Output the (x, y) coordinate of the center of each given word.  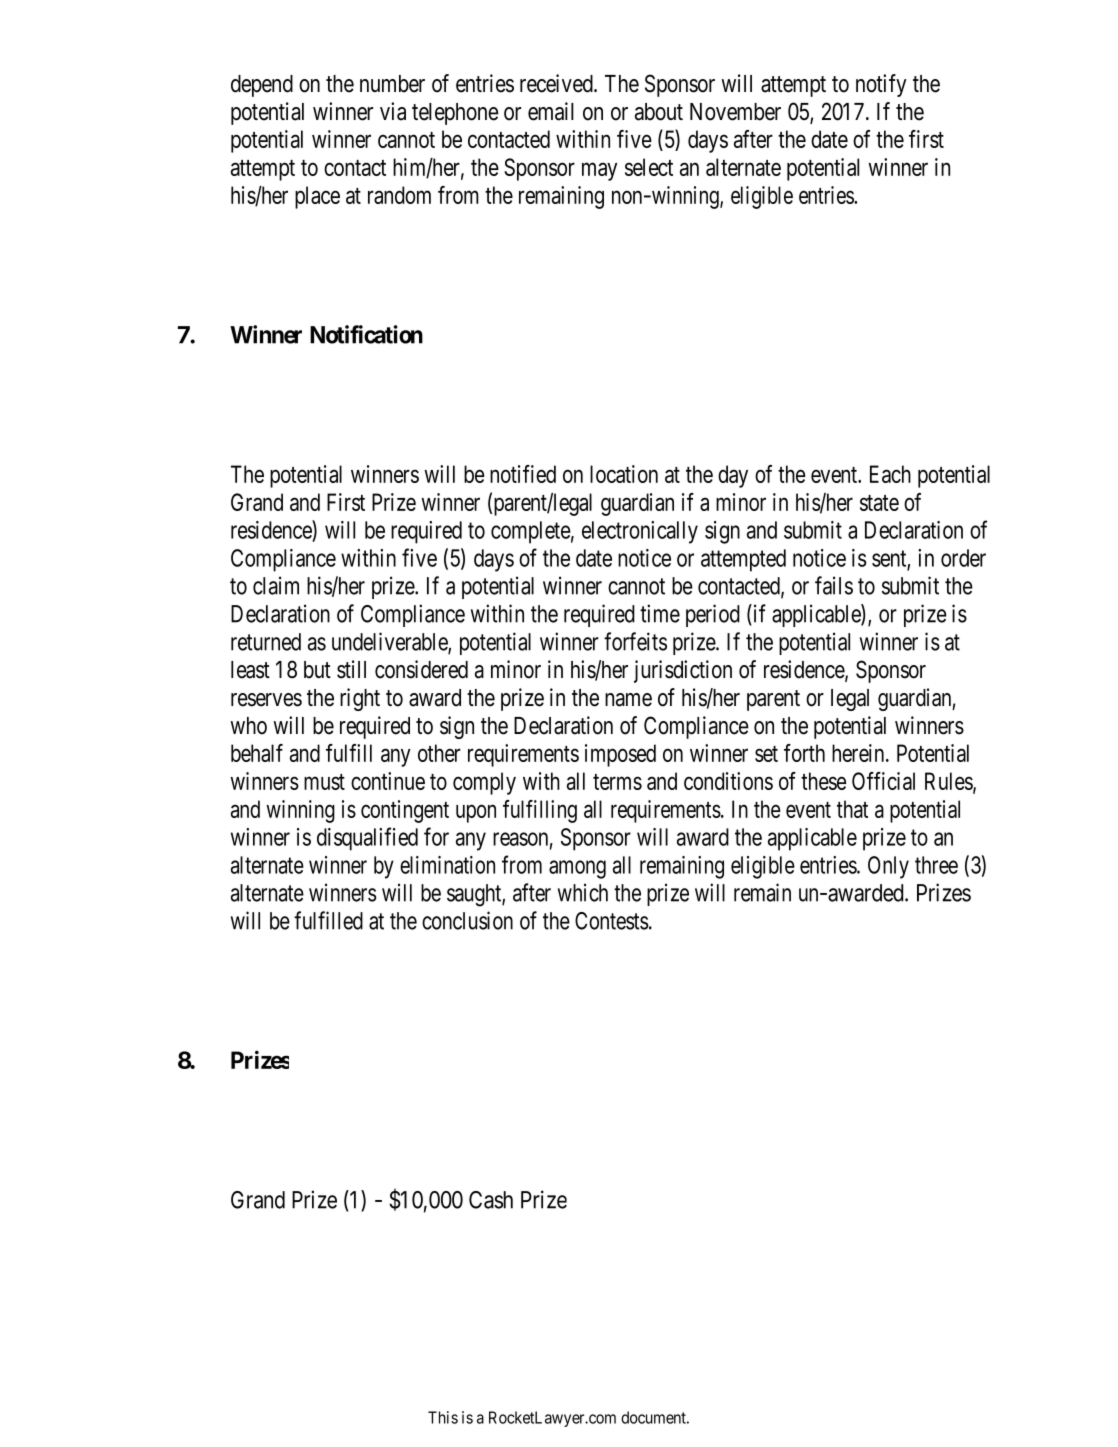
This (443, 1417)
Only (888, 867)
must (324, 782)
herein (859, 753)
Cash (491, 1200)
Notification (366, 334)
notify (881, 85)
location (624, 474)
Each (890, 474)
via (393, 111)
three (936, 865)
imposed (620, 755)
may (599, 172)
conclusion (467, 920)
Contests (612, 921)
